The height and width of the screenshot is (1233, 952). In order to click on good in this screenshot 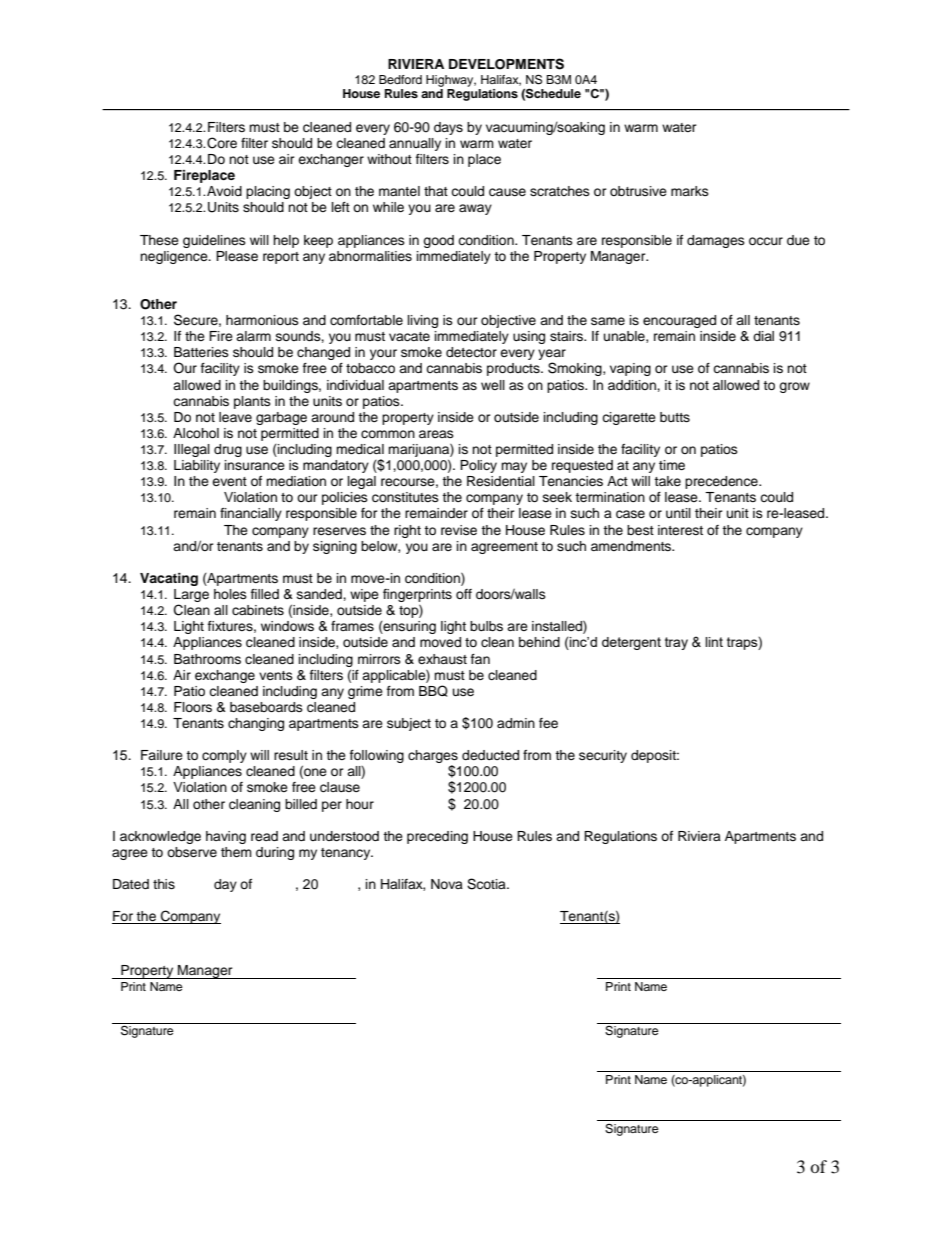, I will do `click(438, 241)`.
